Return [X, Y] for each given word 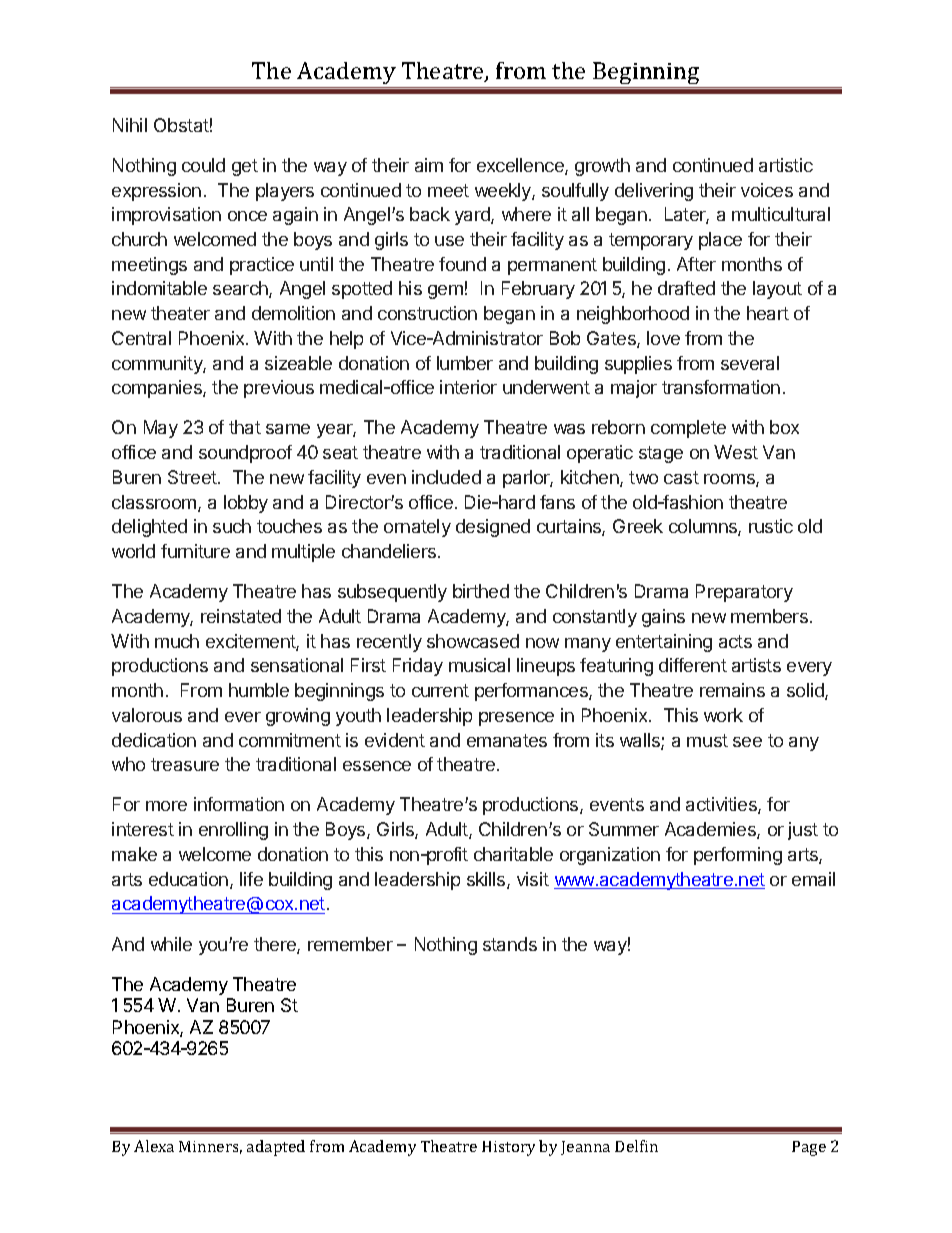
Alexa [154, 1146]
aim [429, 165]
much [177, 641]
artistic [786, 165]
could [203, 165]
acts [735, 641]
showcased [473, 641]
